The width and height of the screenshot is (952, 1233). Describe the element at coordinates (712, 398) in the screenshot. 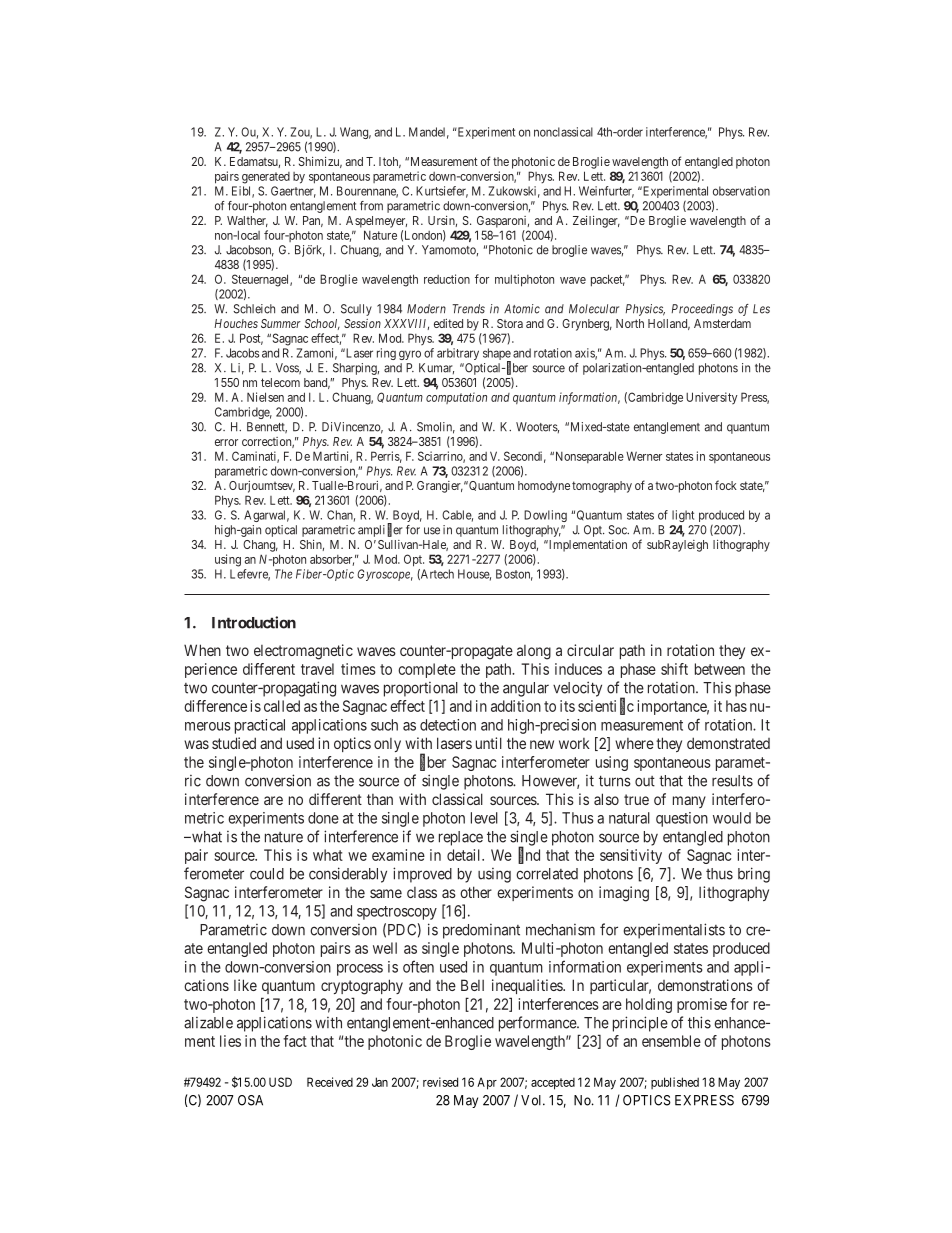

I see `University` at that location.
